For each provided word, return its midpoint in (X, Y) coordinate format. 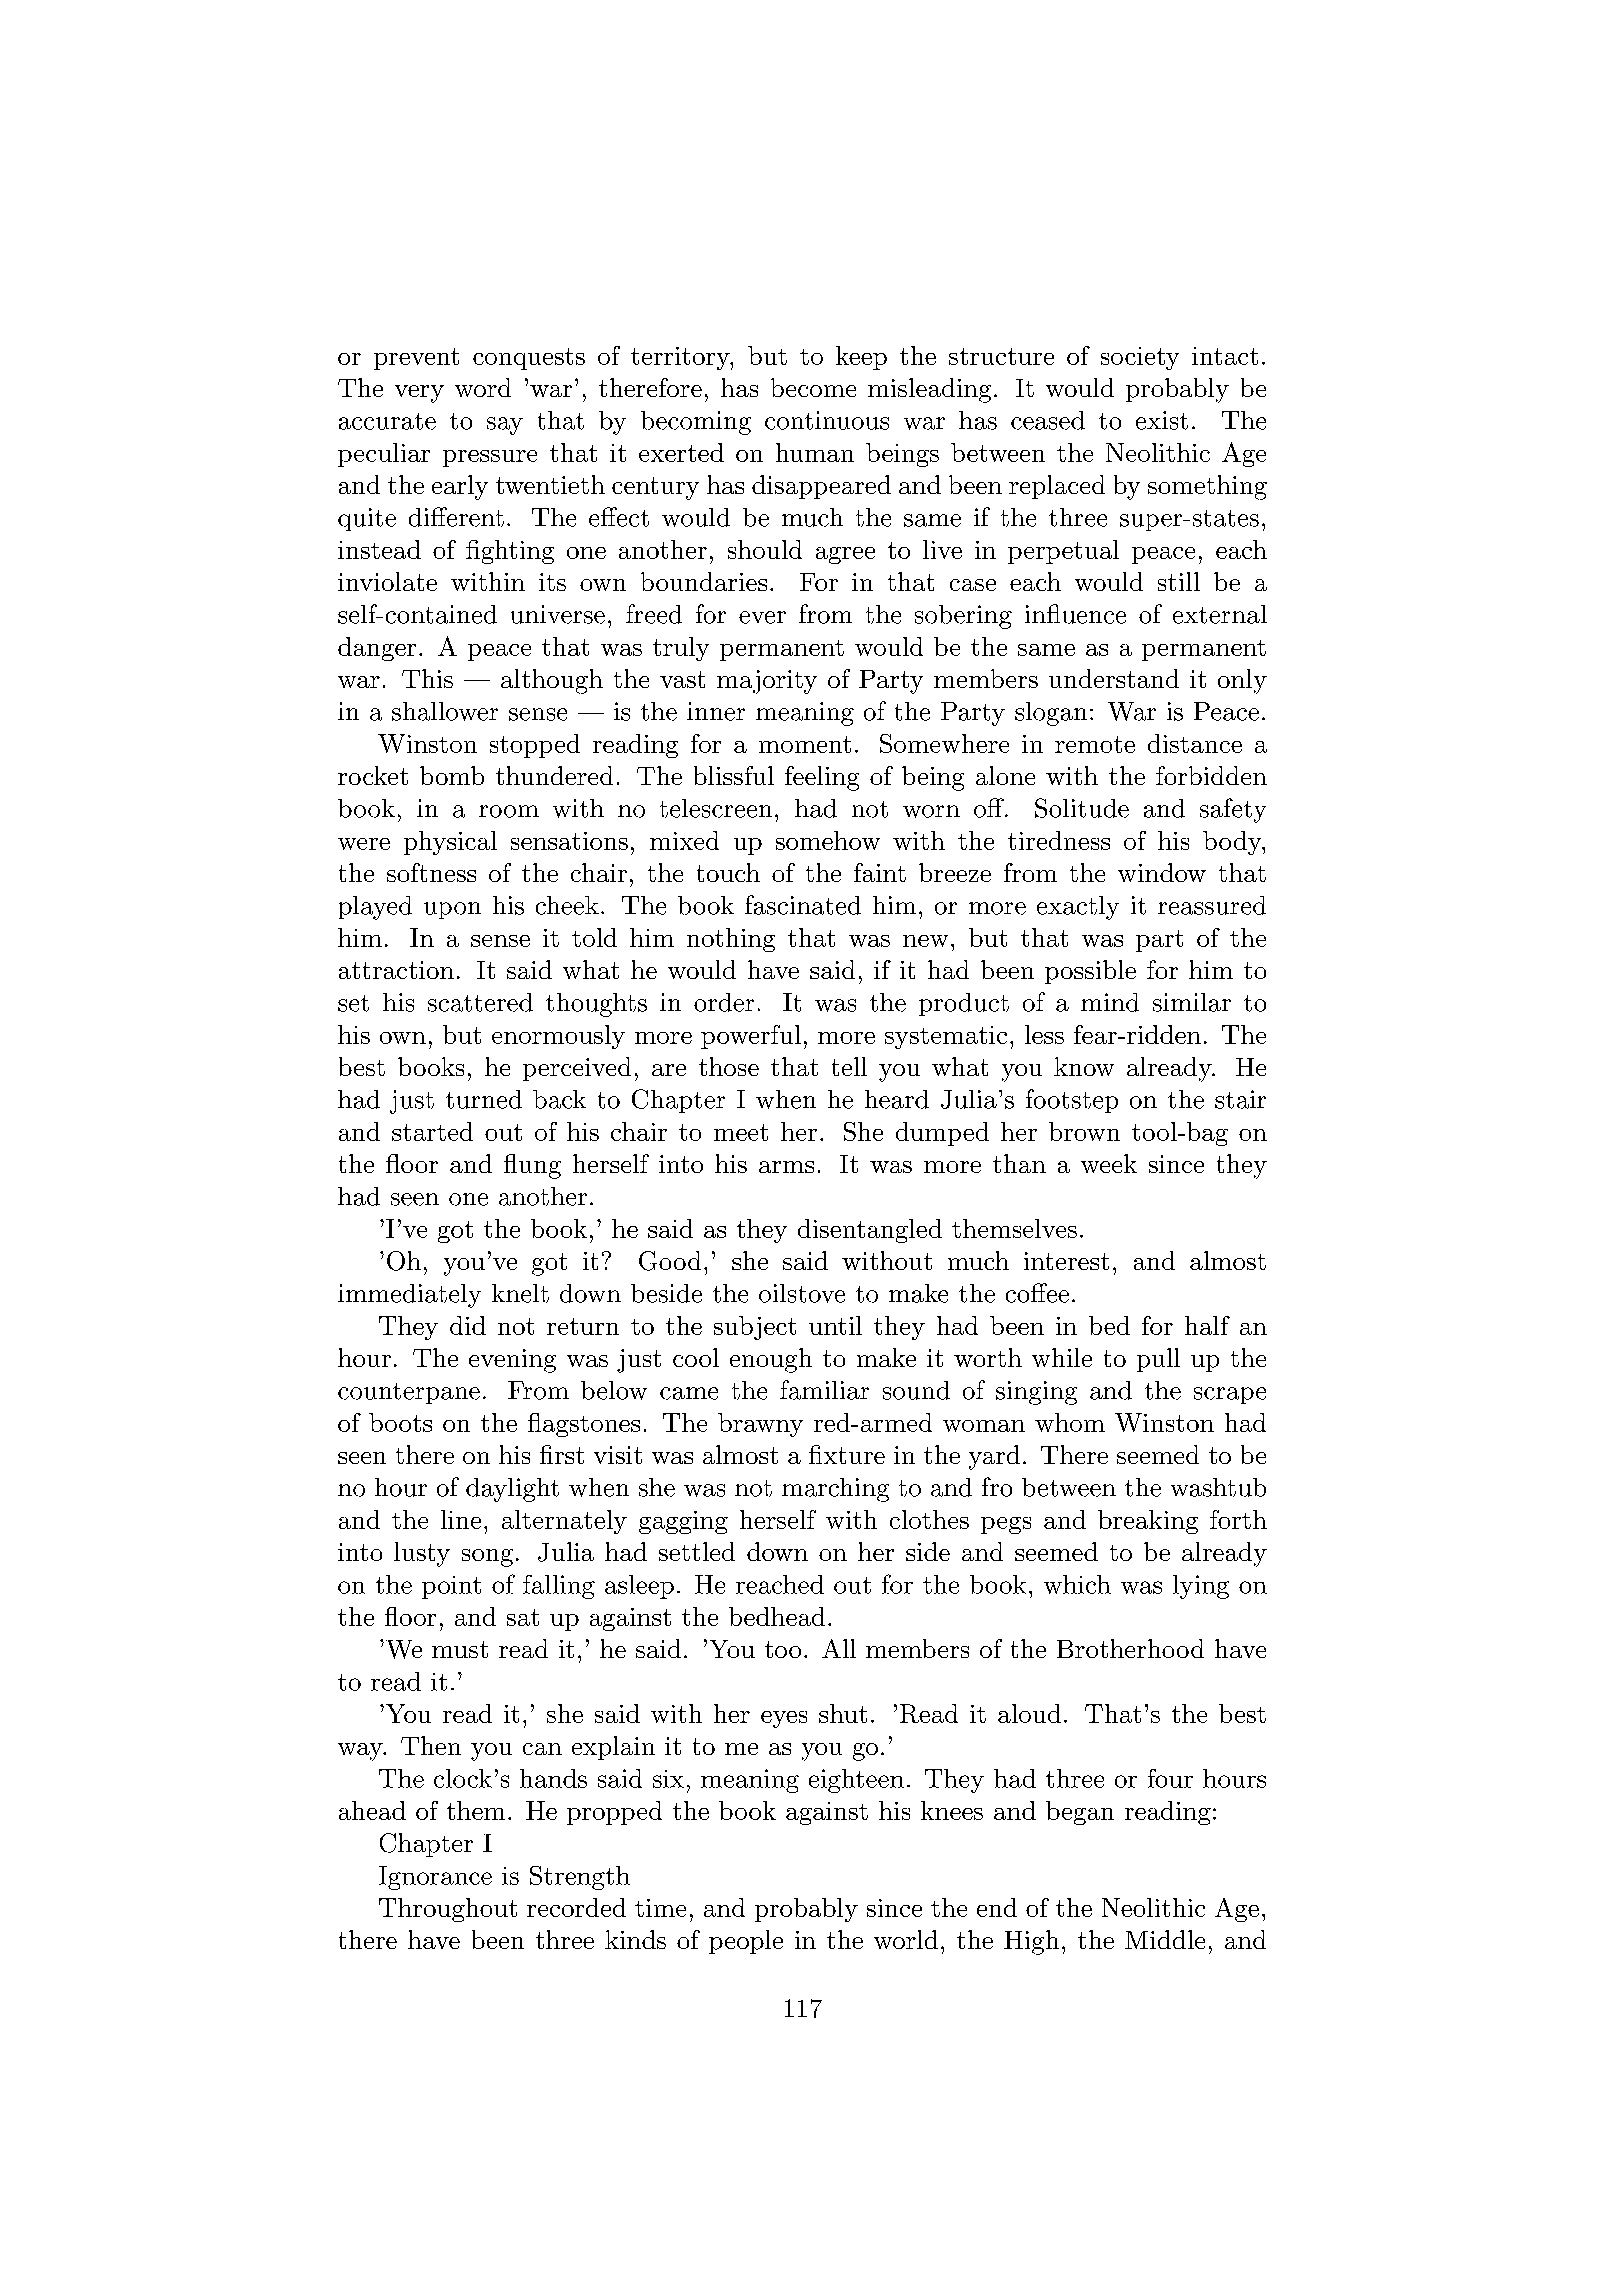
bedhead (777, 1616)
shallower (445, 711)
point (451, 1587)
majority (767, 682)
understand (1114, 678)
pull (1158, 1360)
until (835, 1325)
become (813, 387)
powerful (751, 1037)
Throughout (448, 1910)
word (483, 387)
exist (1162, 420)
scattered (480, 1002)
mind (1110, 1002)
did (468, 1325)
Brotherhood (1130, 1648)
